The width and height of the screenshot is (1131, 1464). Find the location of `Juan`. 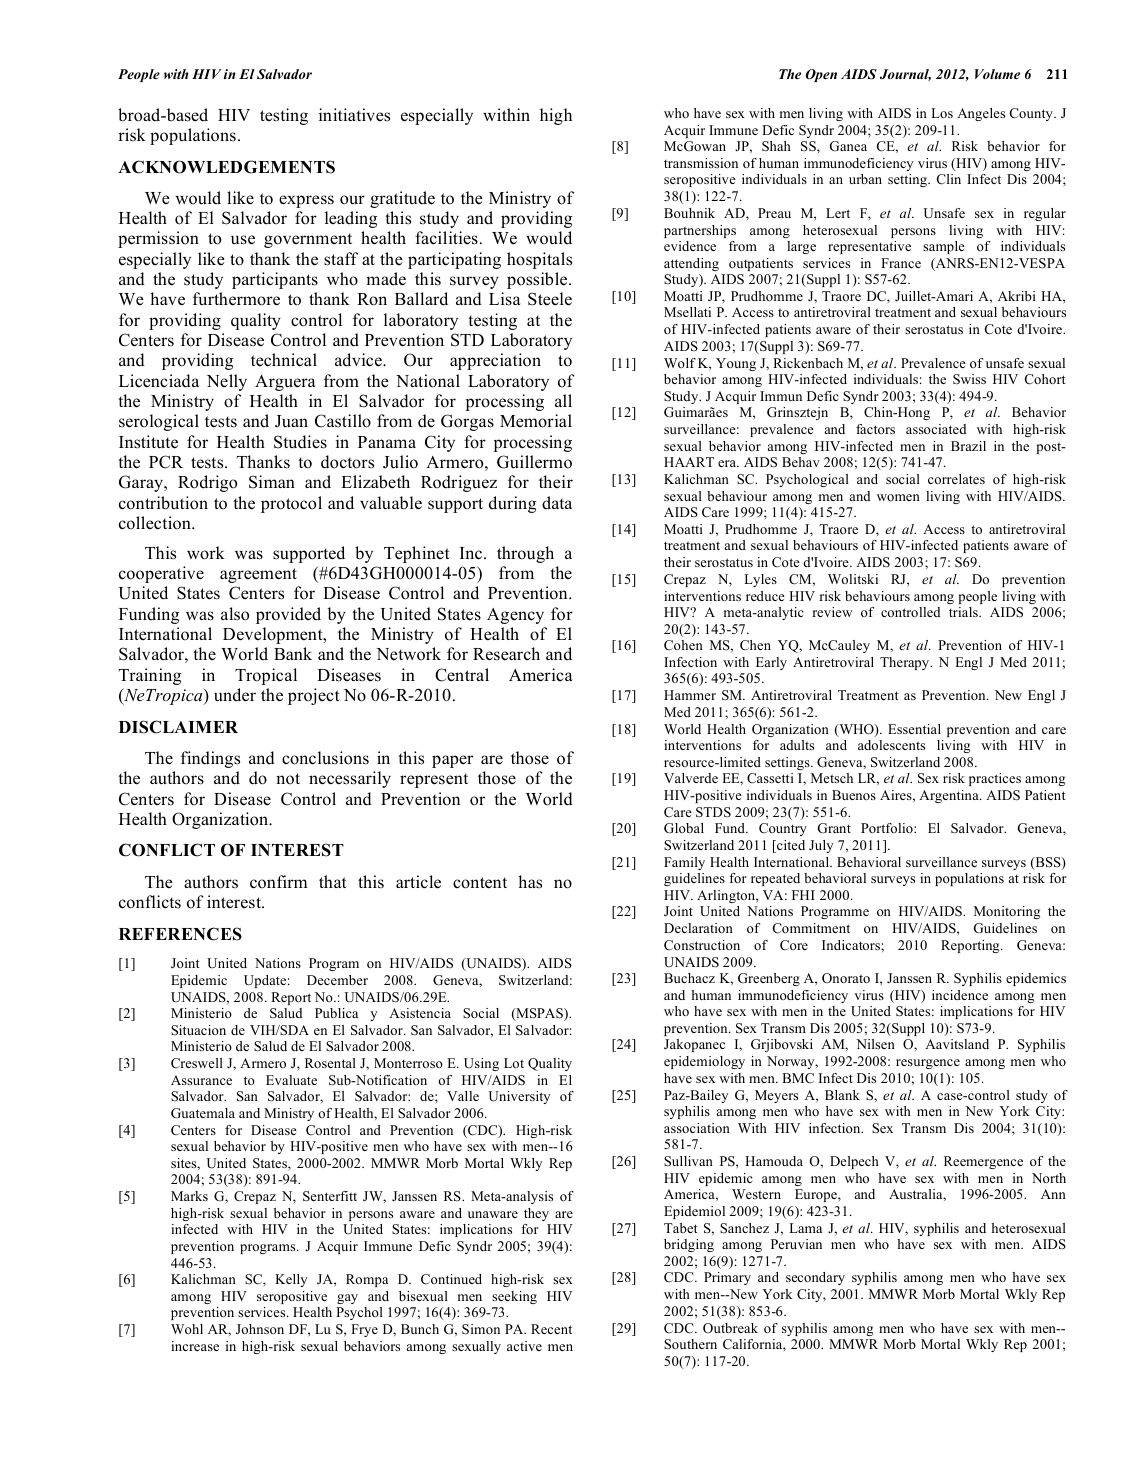

Juan is located at coordinates (291, 421).
